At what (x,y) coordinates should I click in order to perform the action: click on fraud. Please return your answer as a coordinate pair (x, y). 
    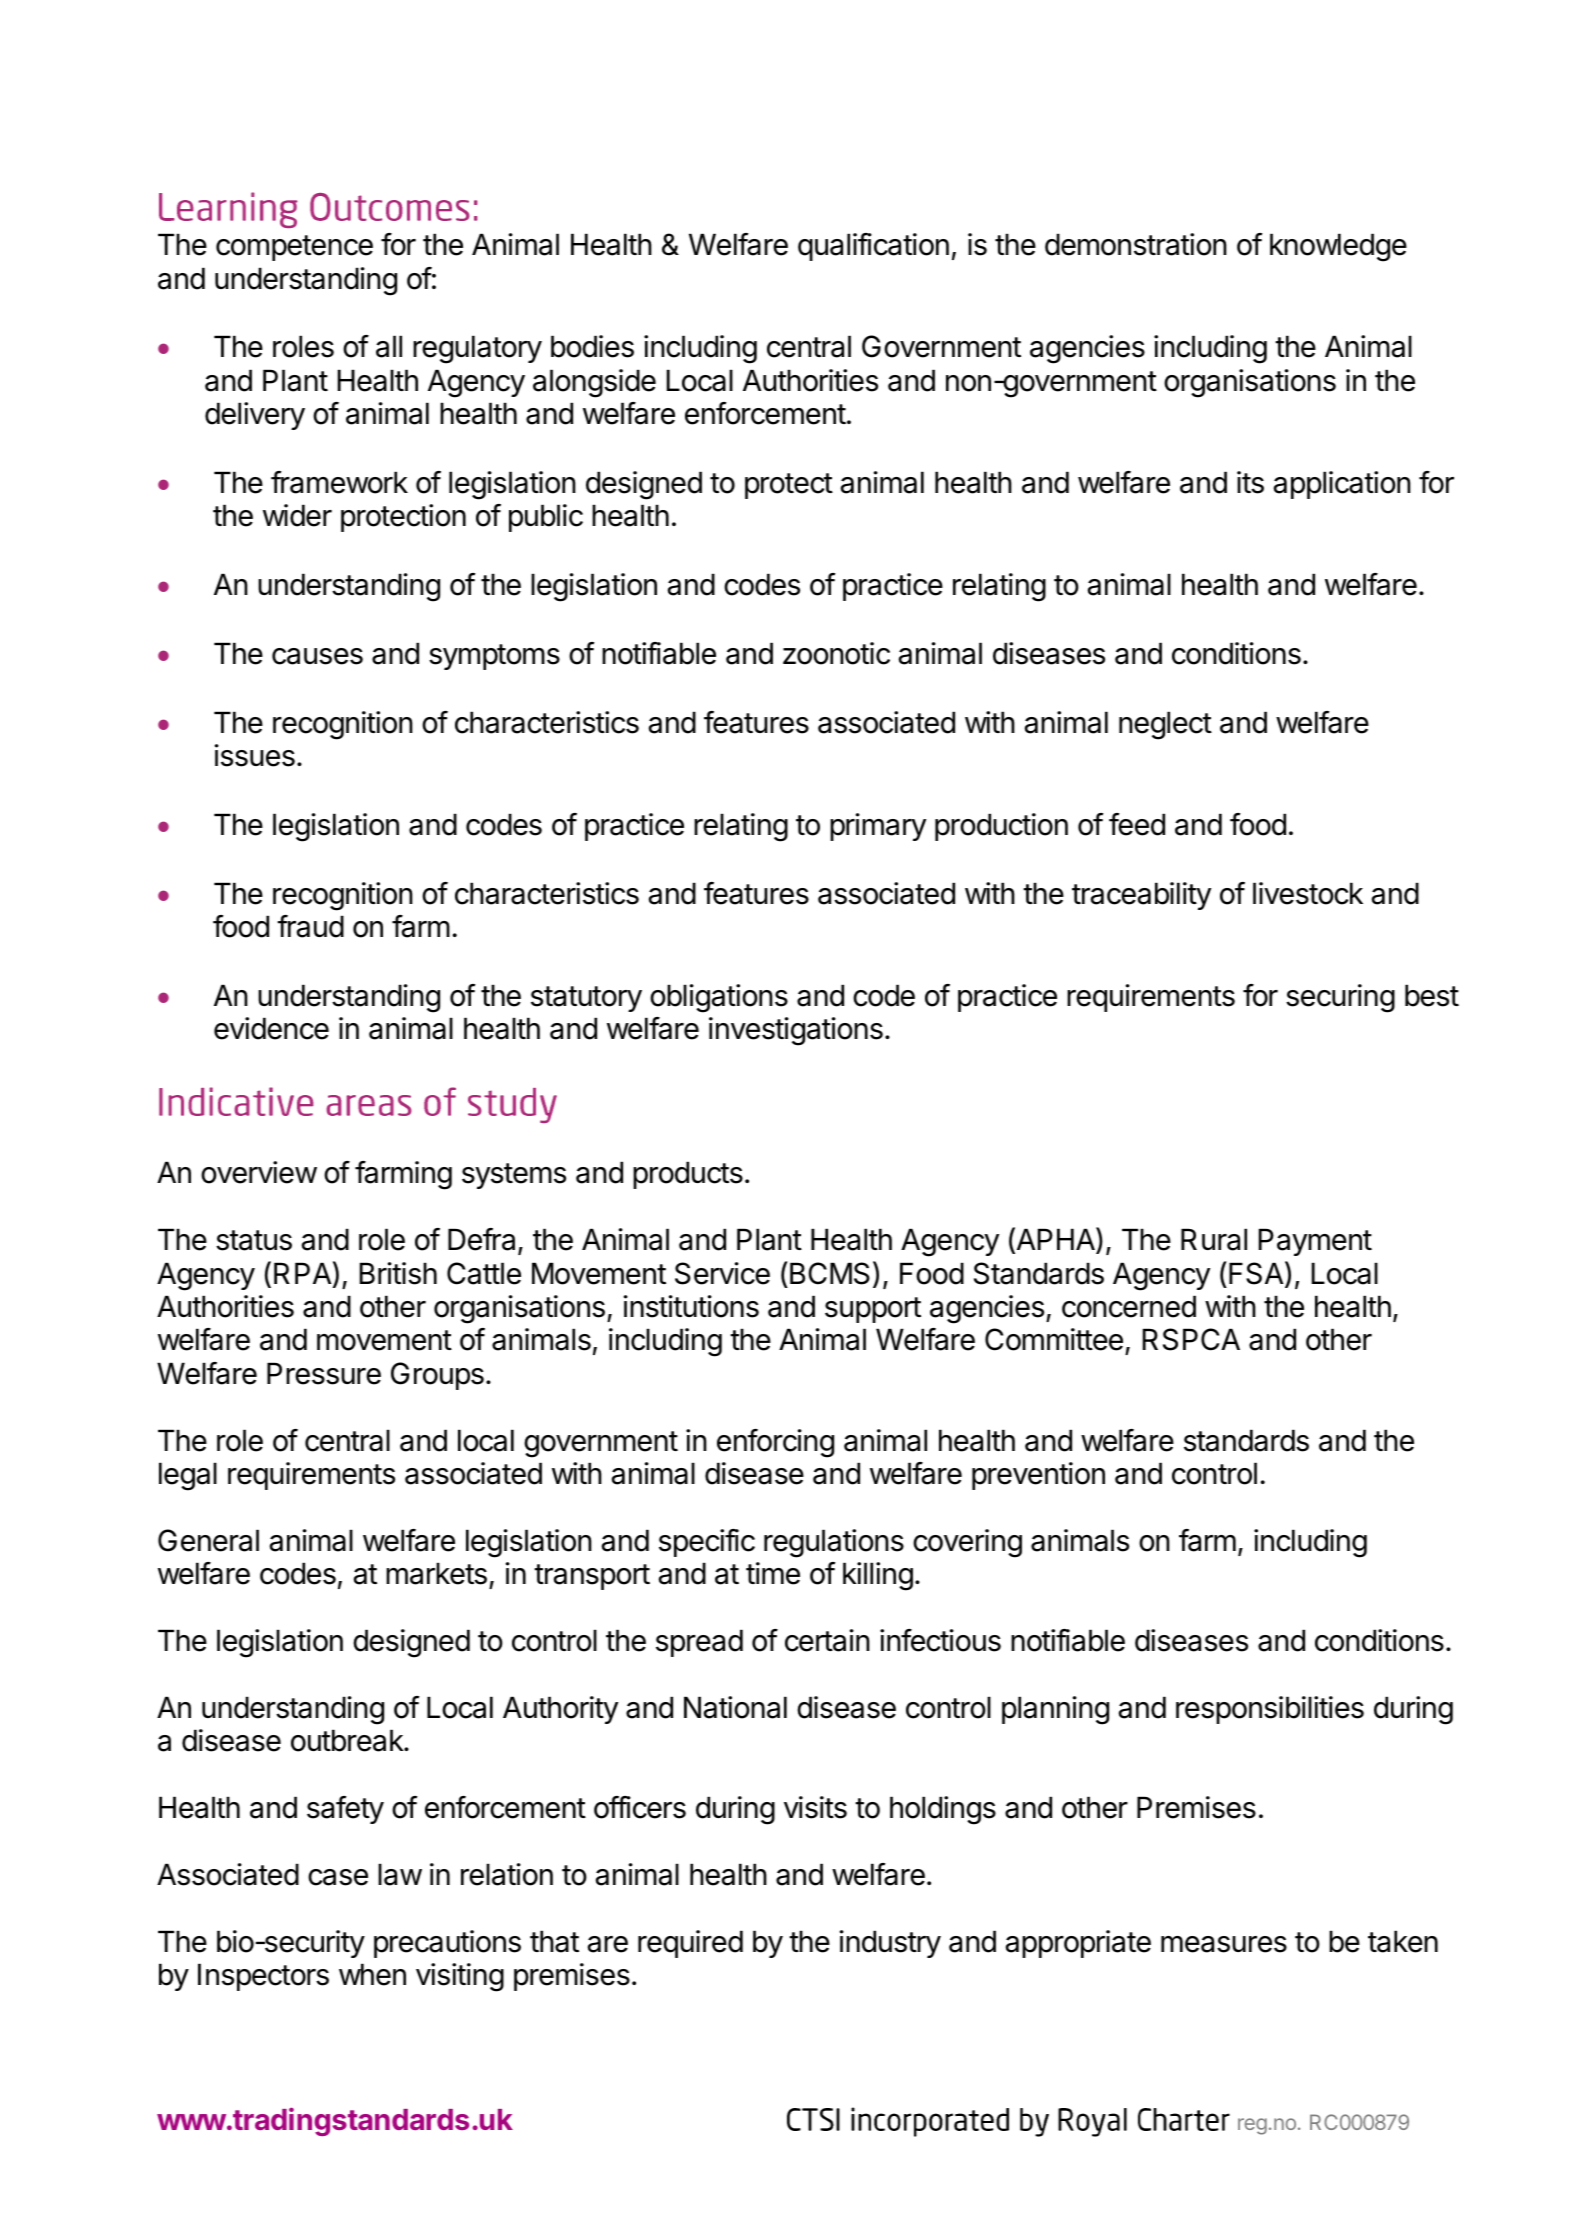
    Looking at the image, I should click on (310, 926).
